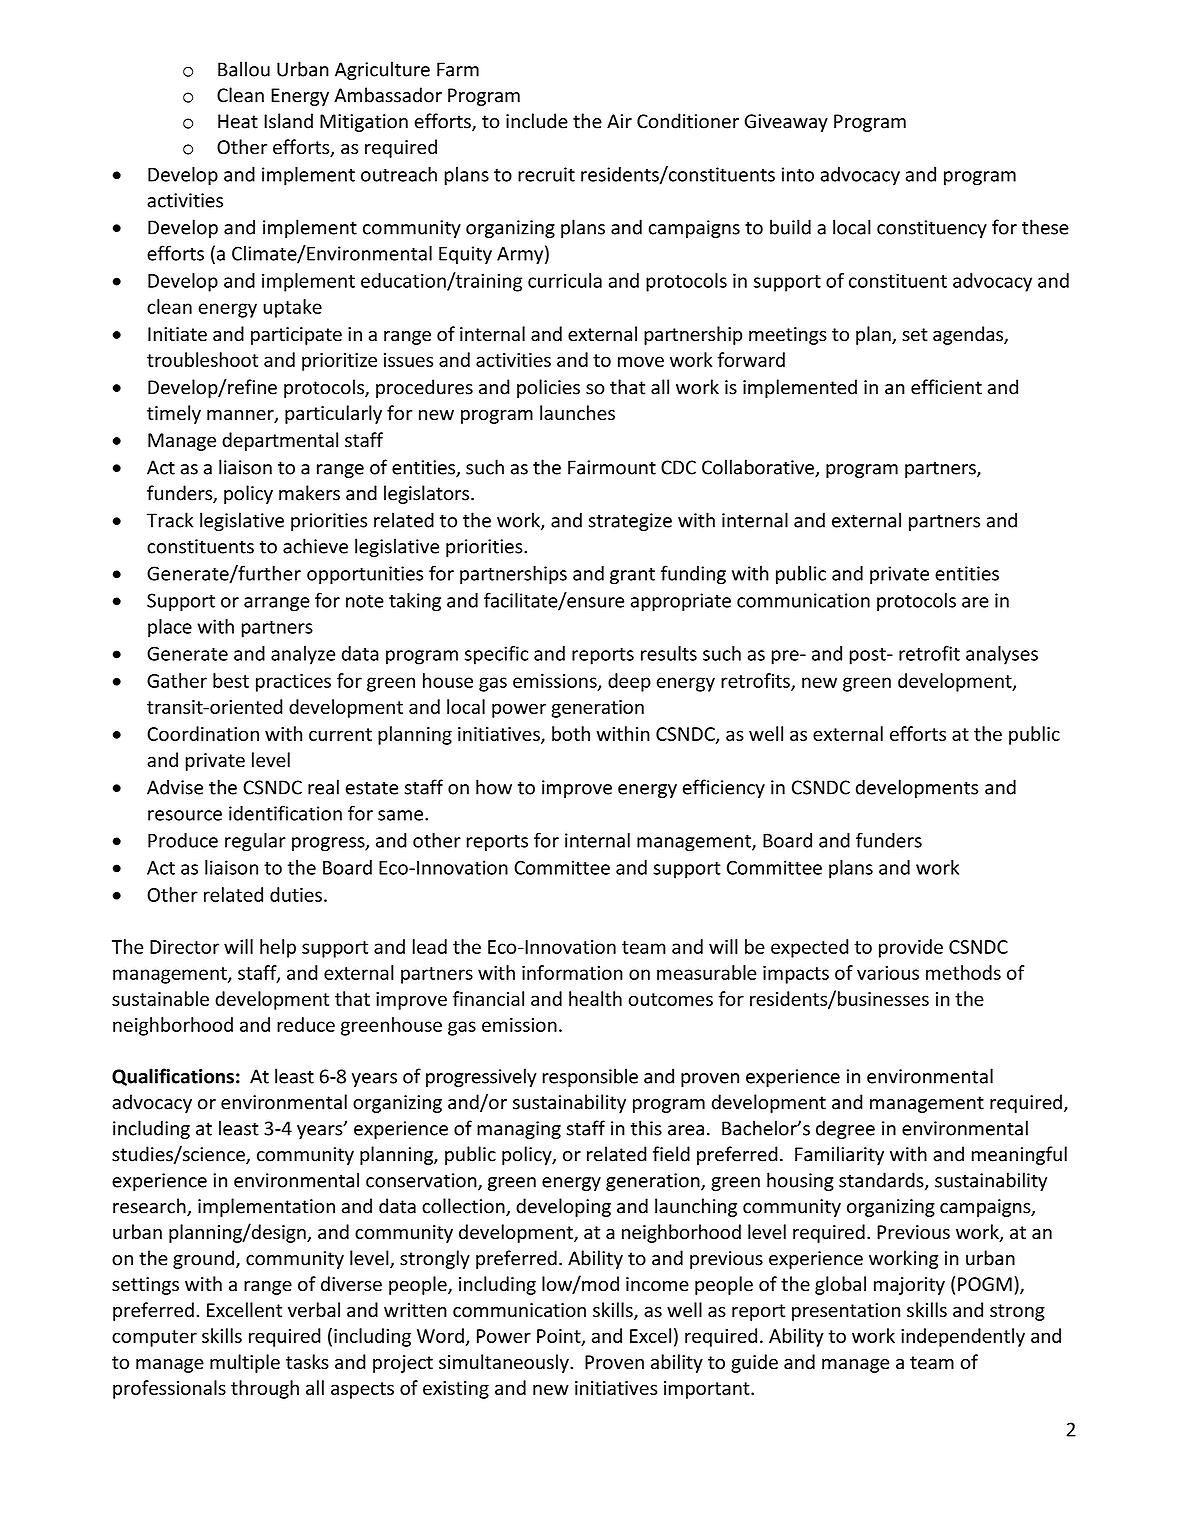 This page has width=1188, height=1538. Describe the element at coordinates (963, 1337) in the page. I see `independently` at that location.
